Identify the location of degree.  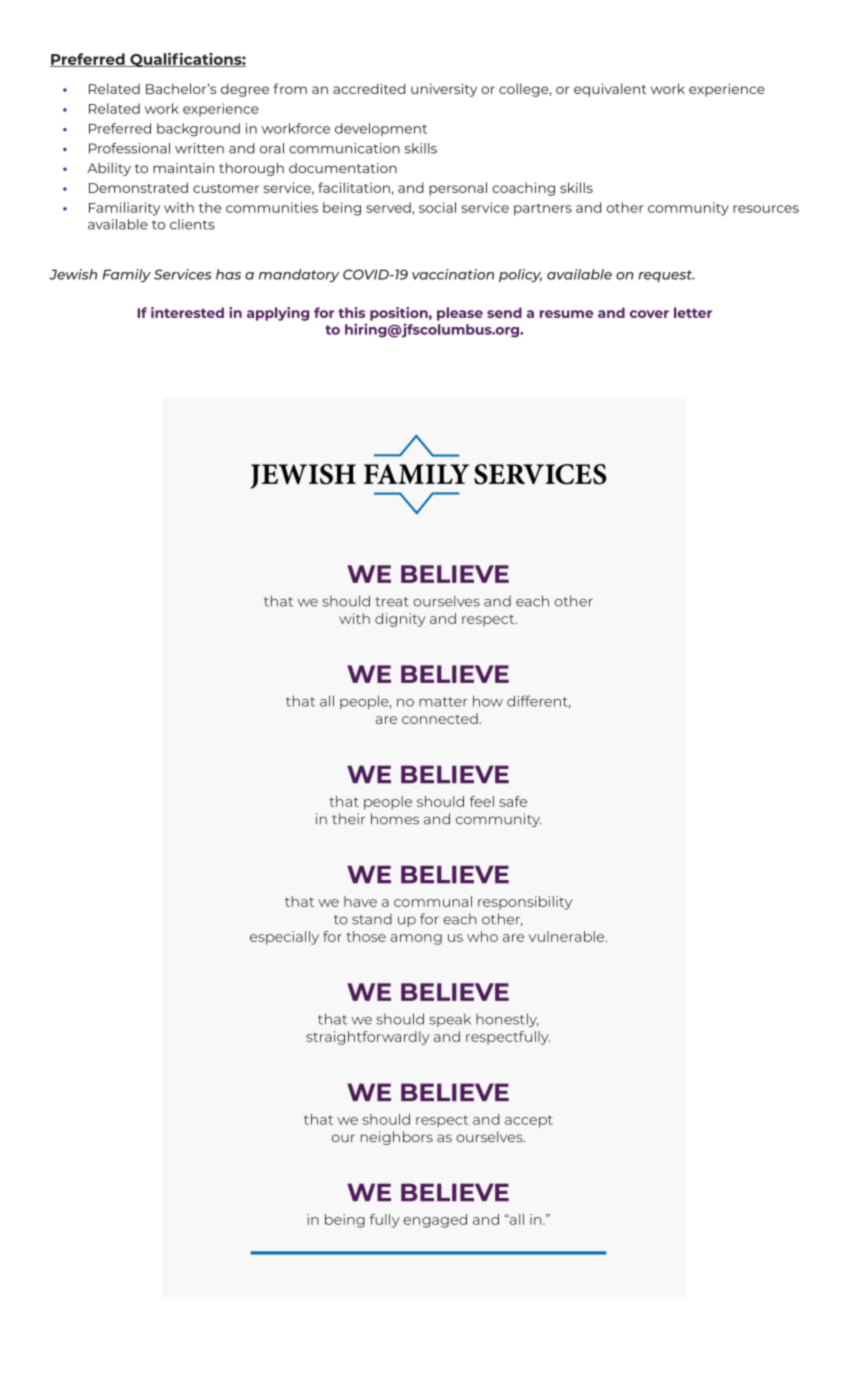
(245, 90).
